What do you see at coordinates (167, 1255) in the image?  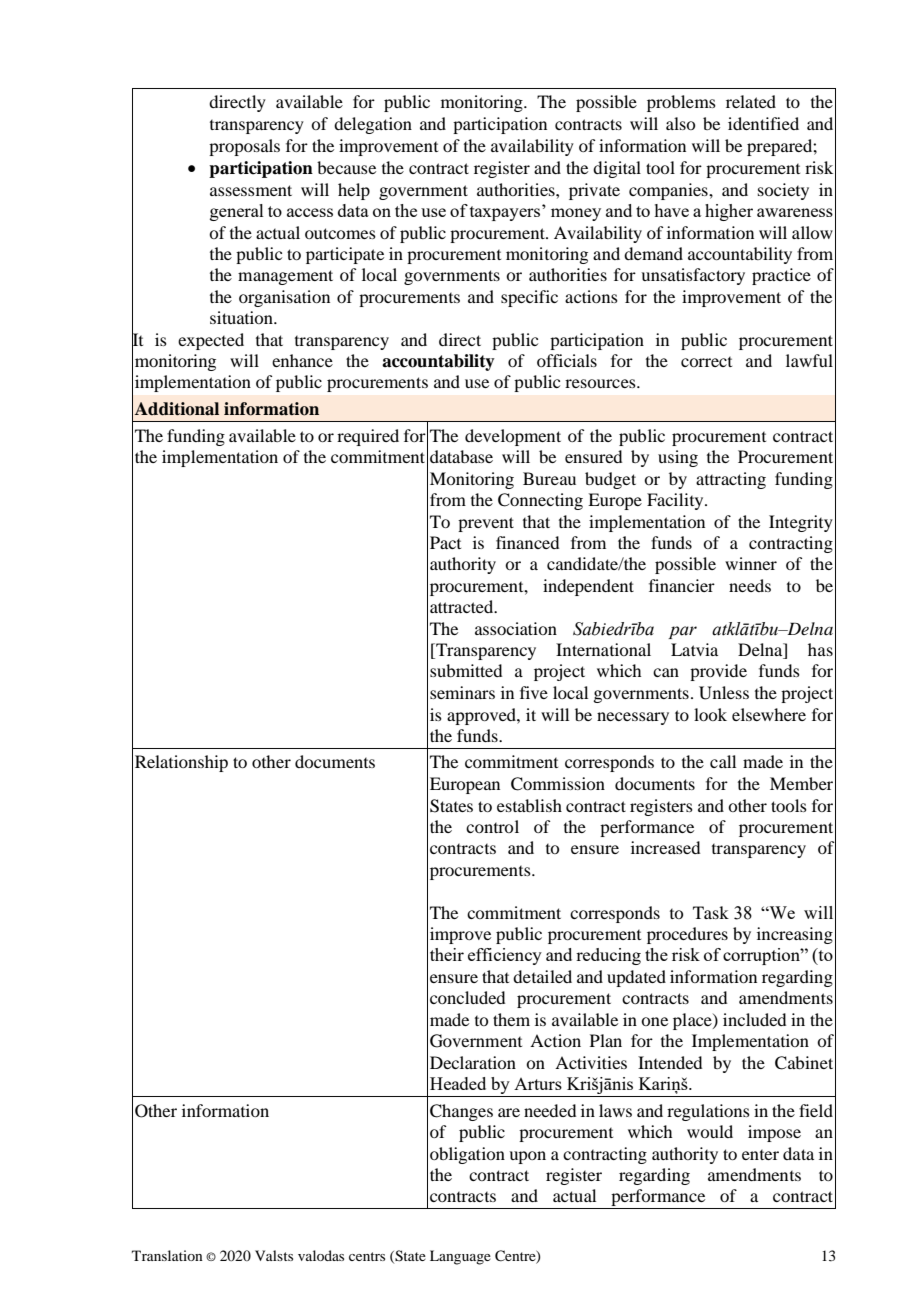 I see `Translation` at bounding box center [167, 1255].
